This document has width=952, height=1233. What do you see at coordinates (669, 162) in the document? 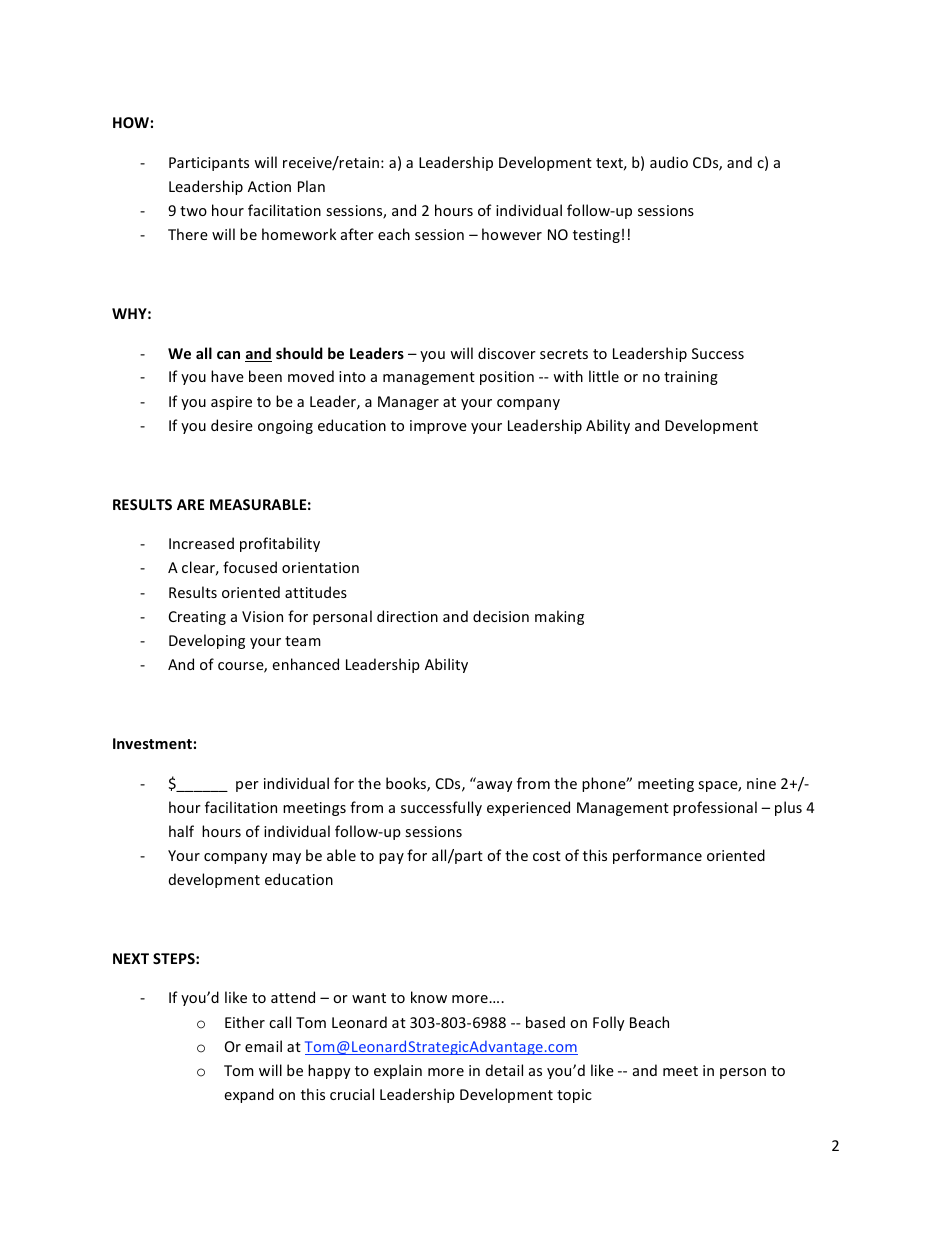
I see `audio` at bounding box center [669, 162].
